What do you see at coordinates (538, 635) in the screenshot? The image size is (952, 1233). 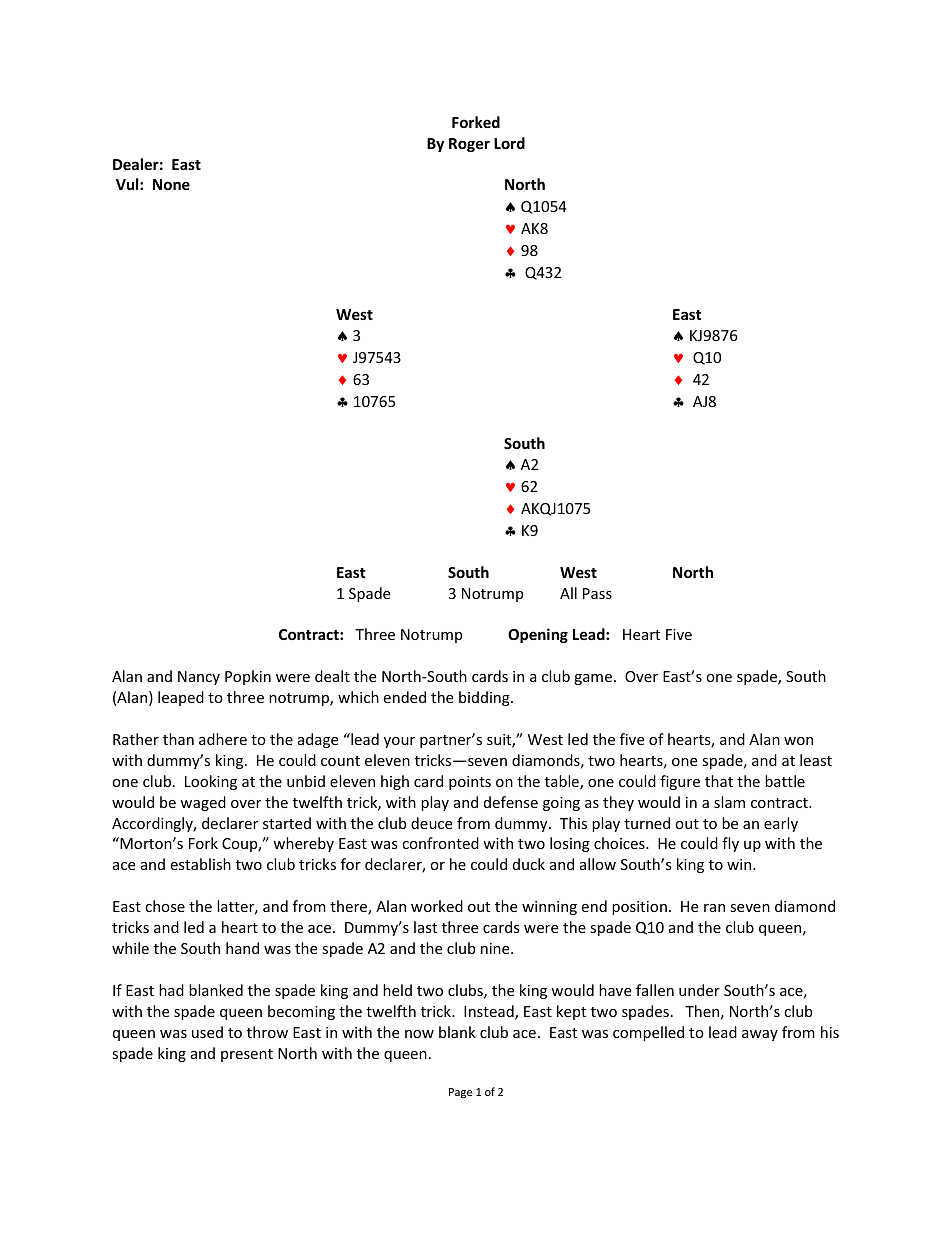 I see `Opening` at bounding box center [538, 635].
